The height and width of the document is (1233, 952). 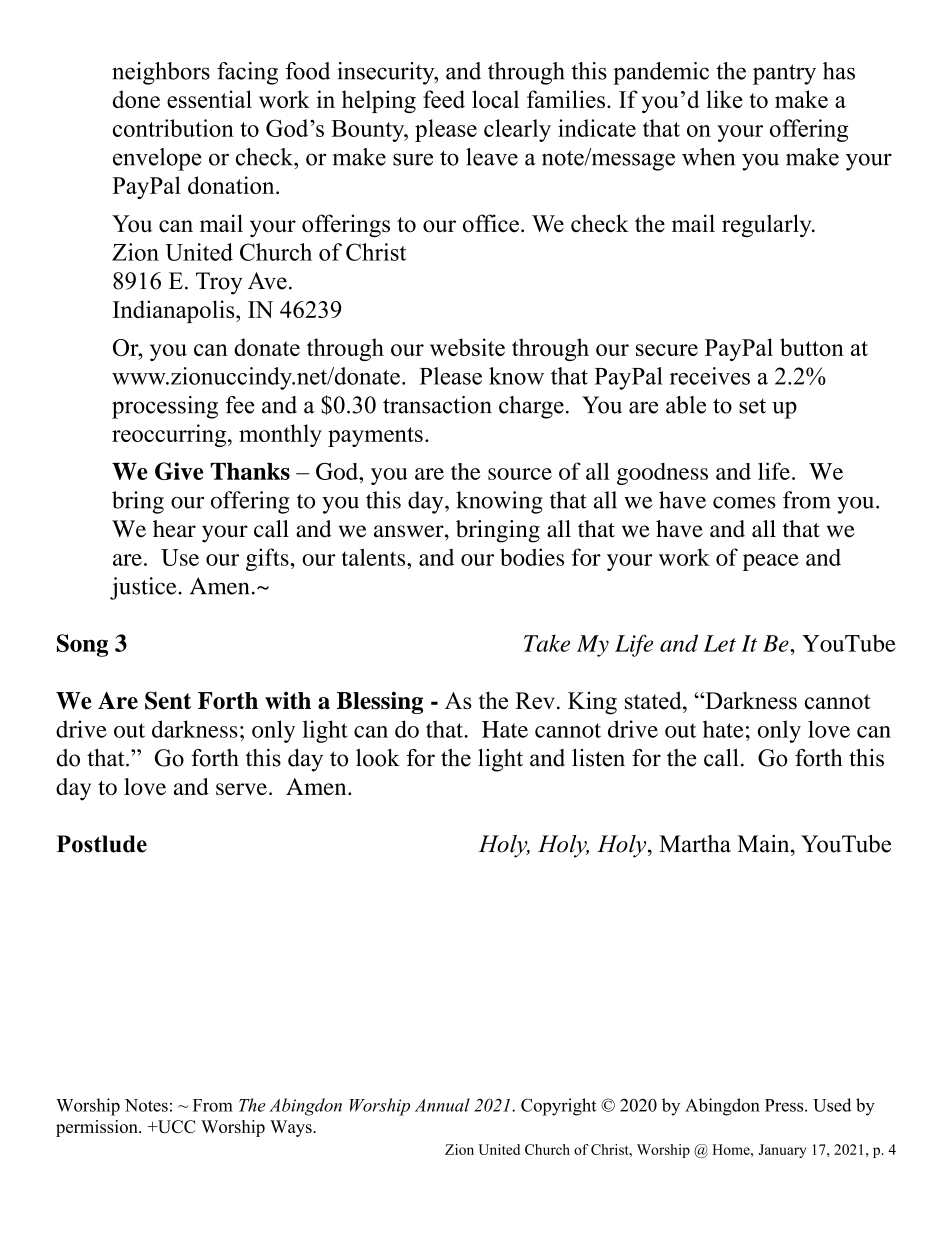 What do you see at coordinates (785, 1105) in the document?
I see `Press` at bounding box center [785, 1105].
